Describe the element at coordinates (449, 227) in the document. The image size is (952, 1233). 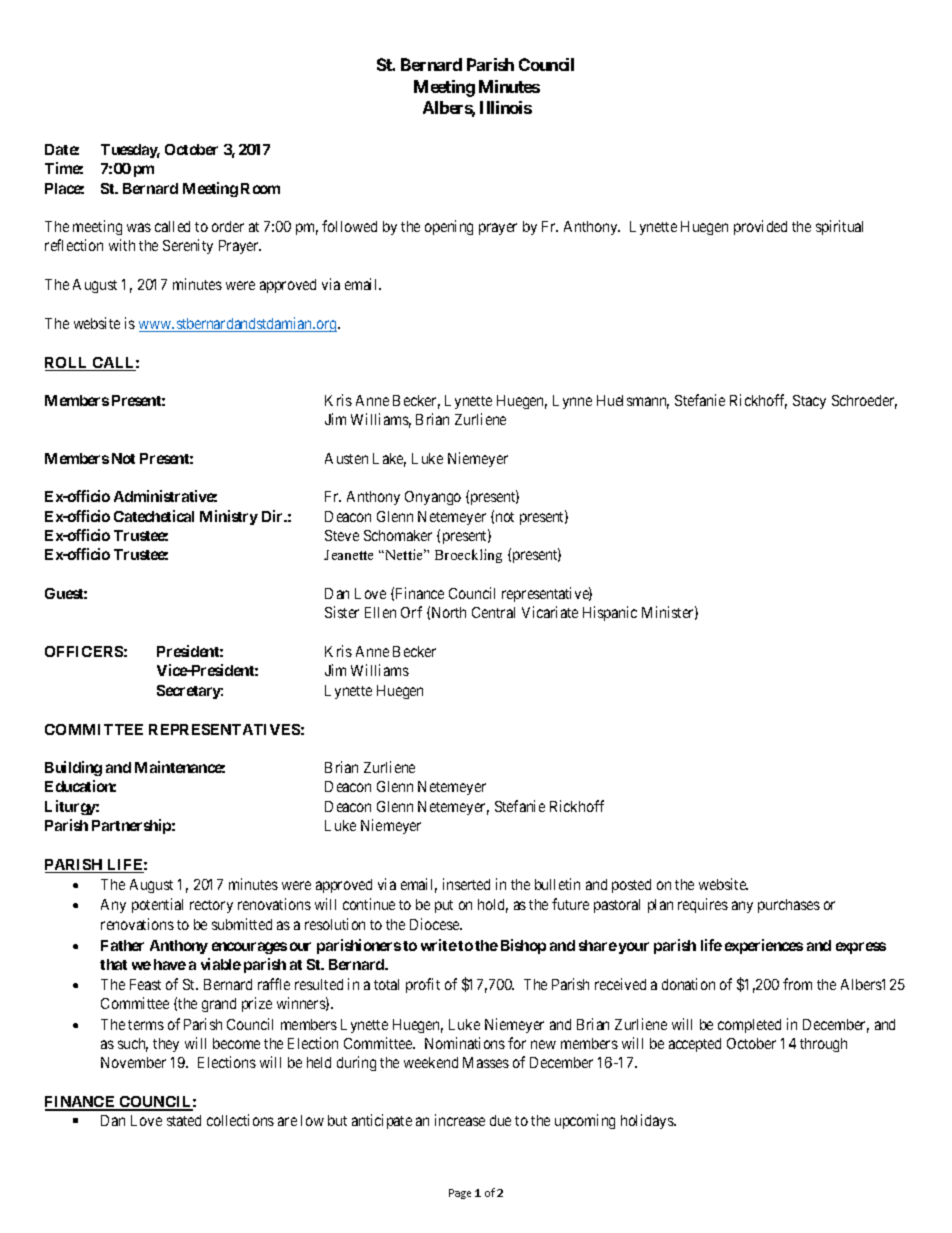
I see `opening` at that location.
